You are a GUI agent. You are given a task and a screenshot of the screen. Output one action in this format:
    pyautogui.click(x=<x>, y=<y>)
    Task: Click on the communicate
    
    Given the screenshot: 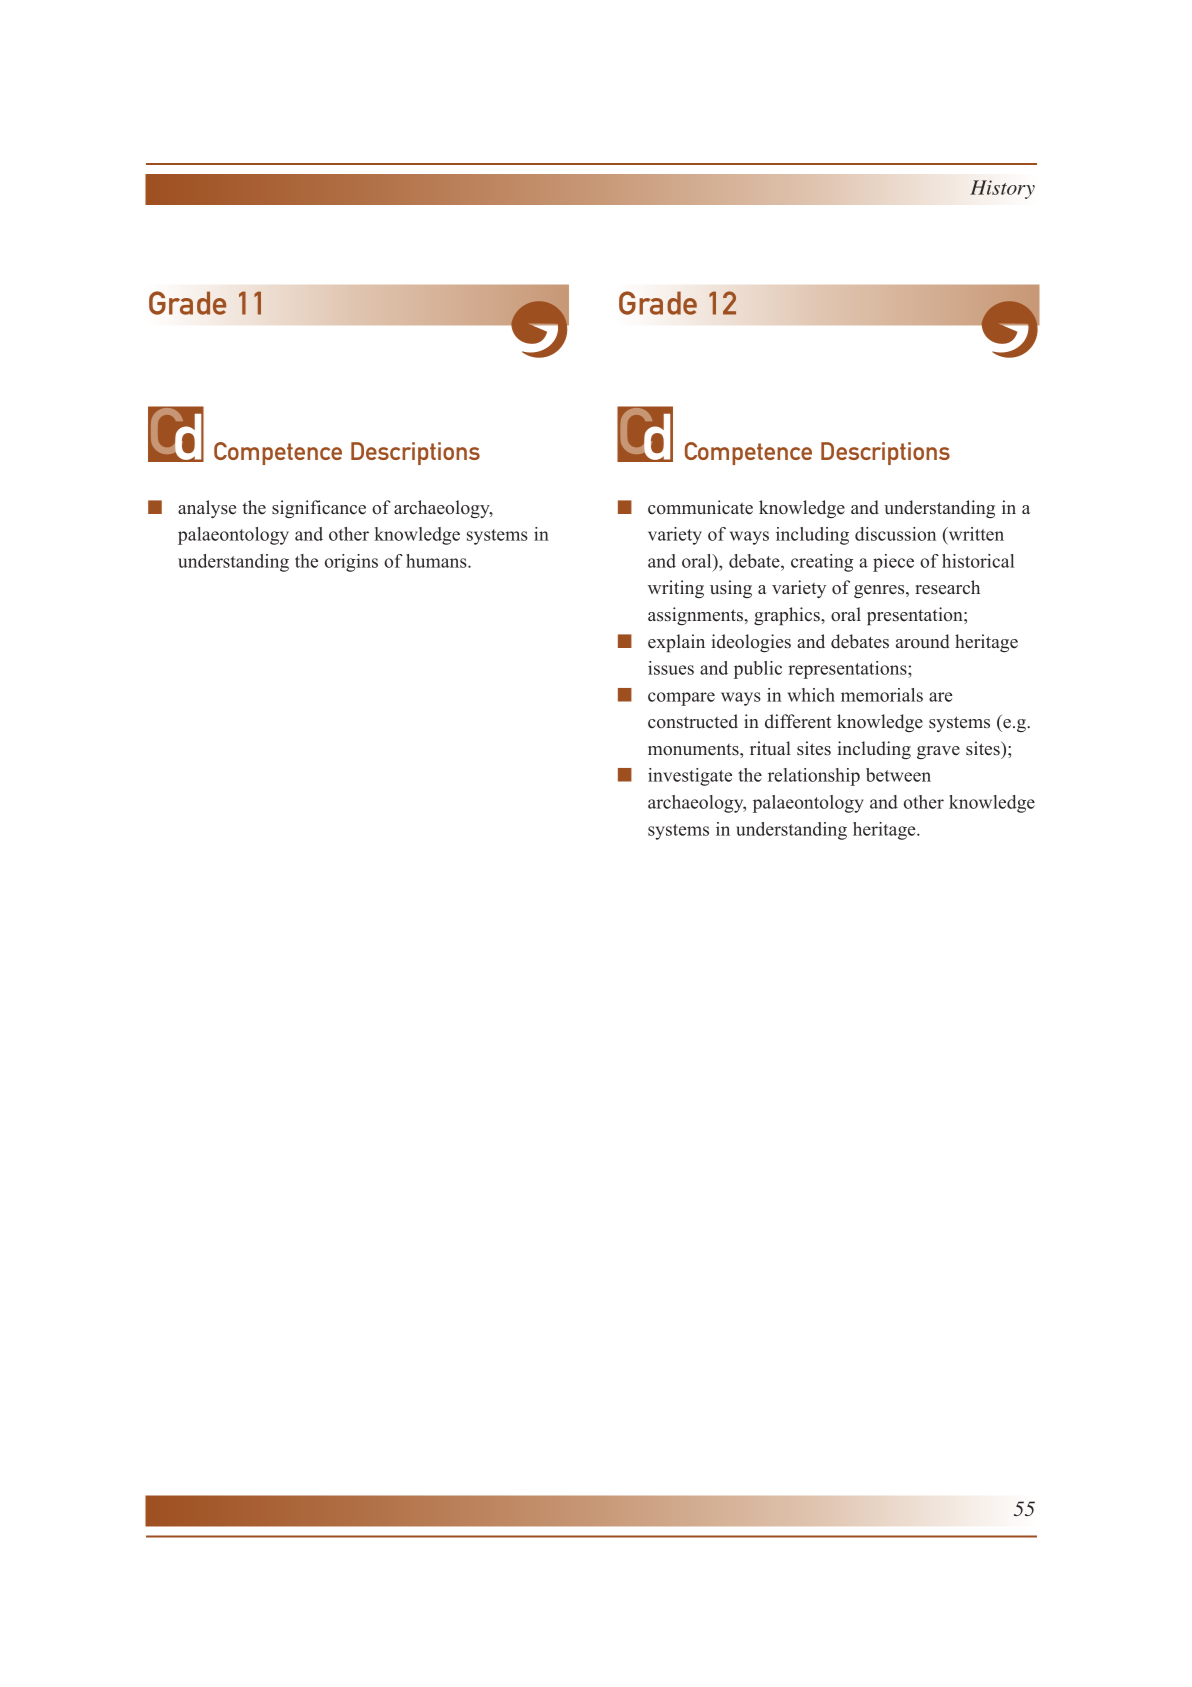 What is the action you would take?
    pyautogui.click(x=700, y=507)
